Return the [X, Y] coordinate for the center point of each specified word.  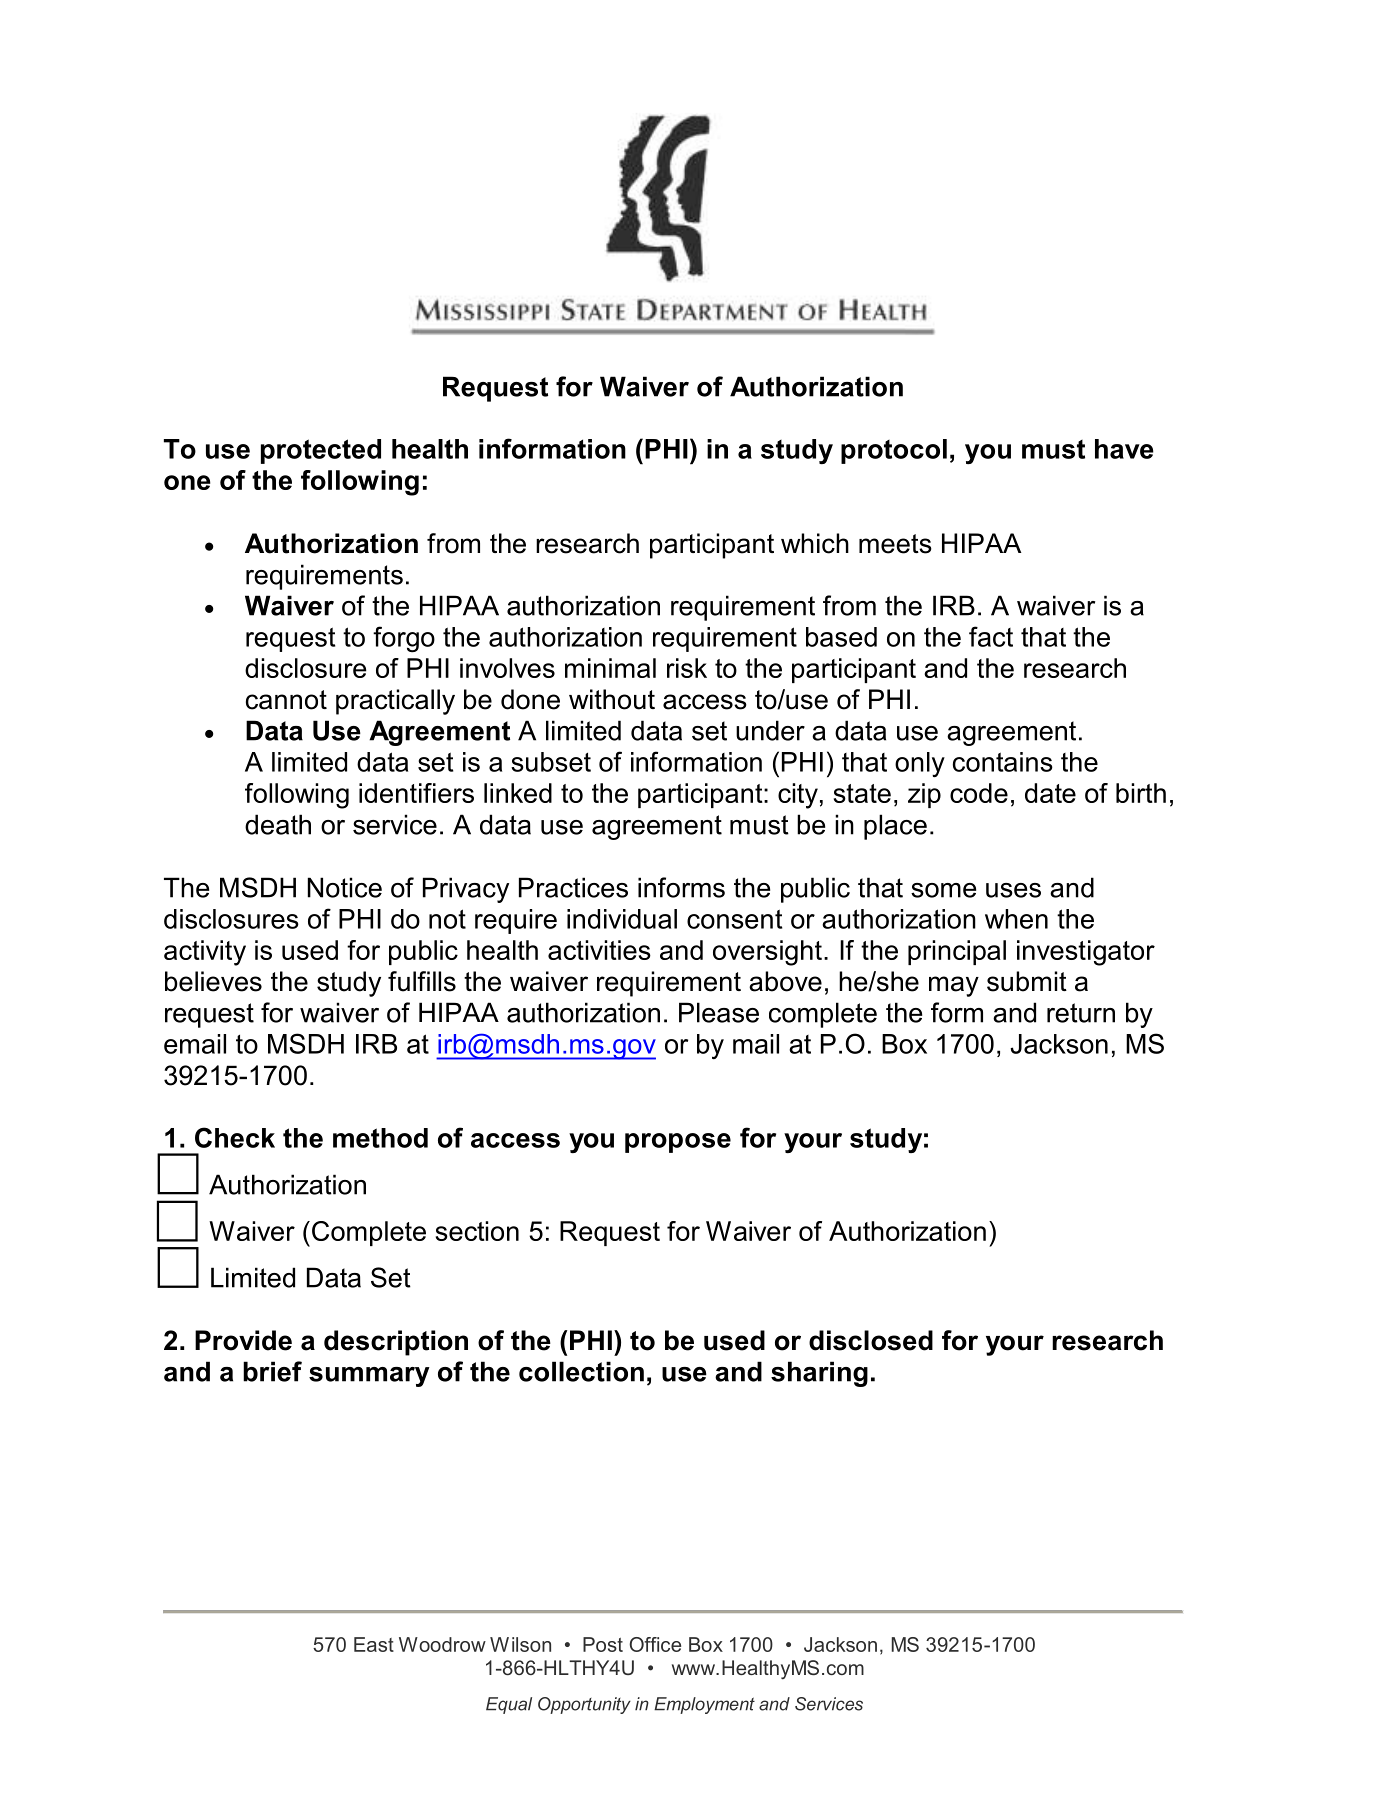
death [278, 824]
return [1081, 1013]
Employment [704, 1705]
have [1124, 449]
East [374, 1644]
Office [655, 1644]
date [1050, 793]
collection [581, 1371]
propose [678, 1143]
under [770, 730]
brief [272, 1371]
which [815, 543]
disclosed [871, 1340]
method [380, 1138]
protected [321, 451]
